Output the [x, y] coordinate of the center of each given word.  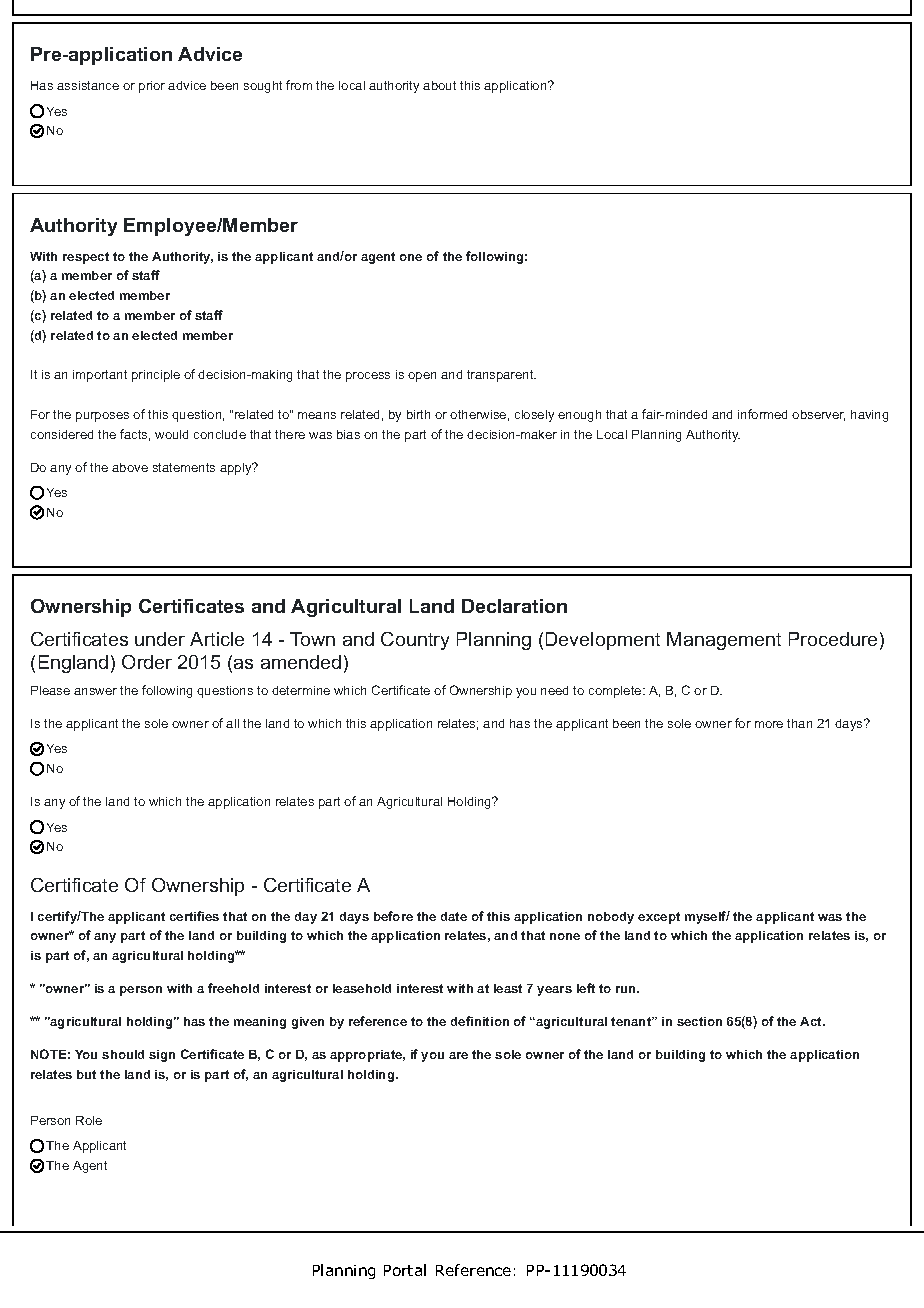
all [232, 723]
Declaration [514, 606]
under [160, 639]
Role [89, 1120]
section [699, 1021]
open [422, 377]
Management [724, 641]
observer [818, 415]
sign [162, 1056]
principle [156, 376]
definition [480, 1021]
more [769, 724]
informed [762, 414]
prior [152, 87]
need [554, 690]
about [439, 85]
